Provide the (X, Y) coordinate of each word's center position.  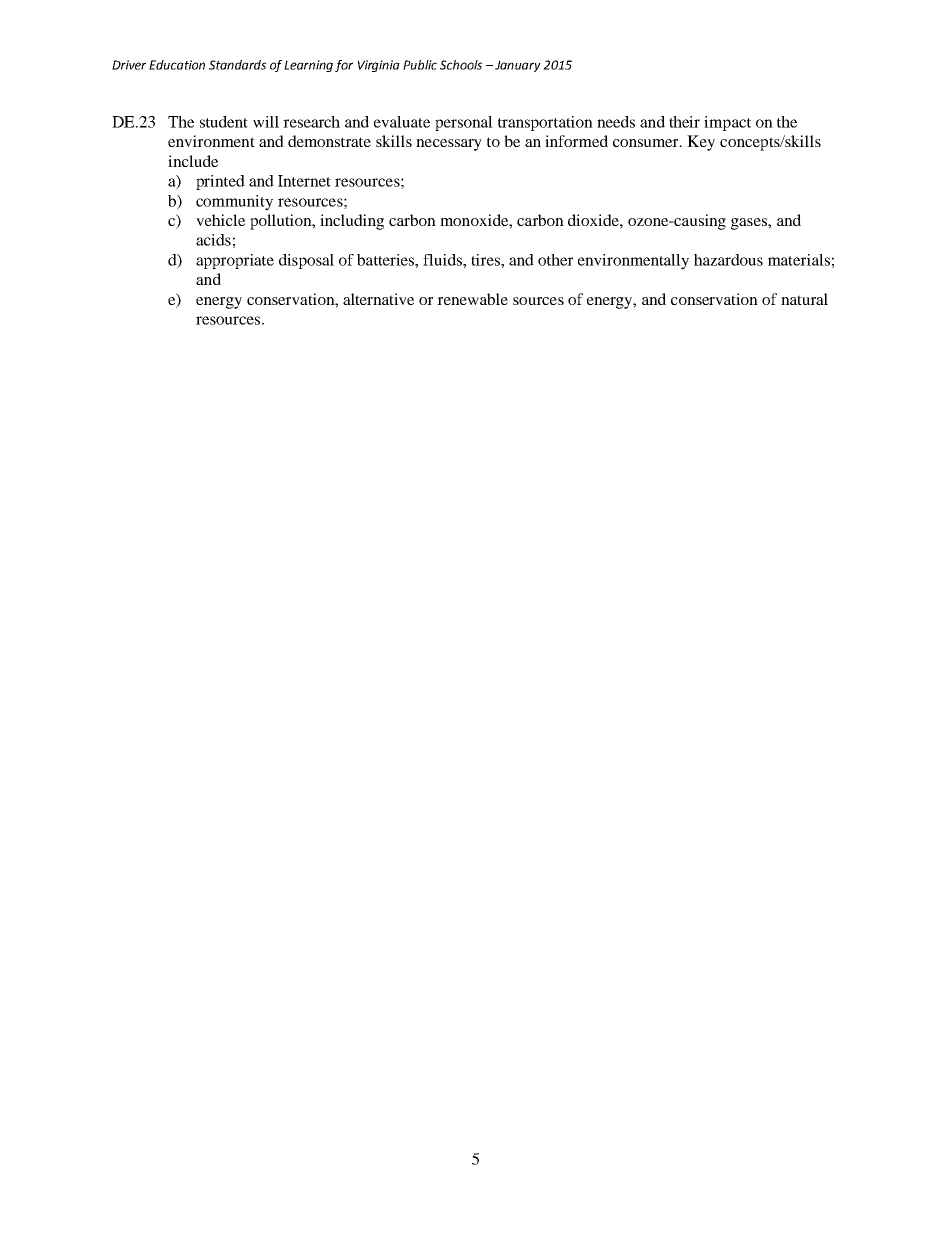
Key (701, 143)
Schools (461, 65)
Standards (237, 65)
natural (804, 299)
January (518, 66)
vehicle (220, 220)
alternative (378, 299)
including (352, 222)
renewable (472, 299)
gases (750, 224)
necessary (449, 145)
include (193, 161)
